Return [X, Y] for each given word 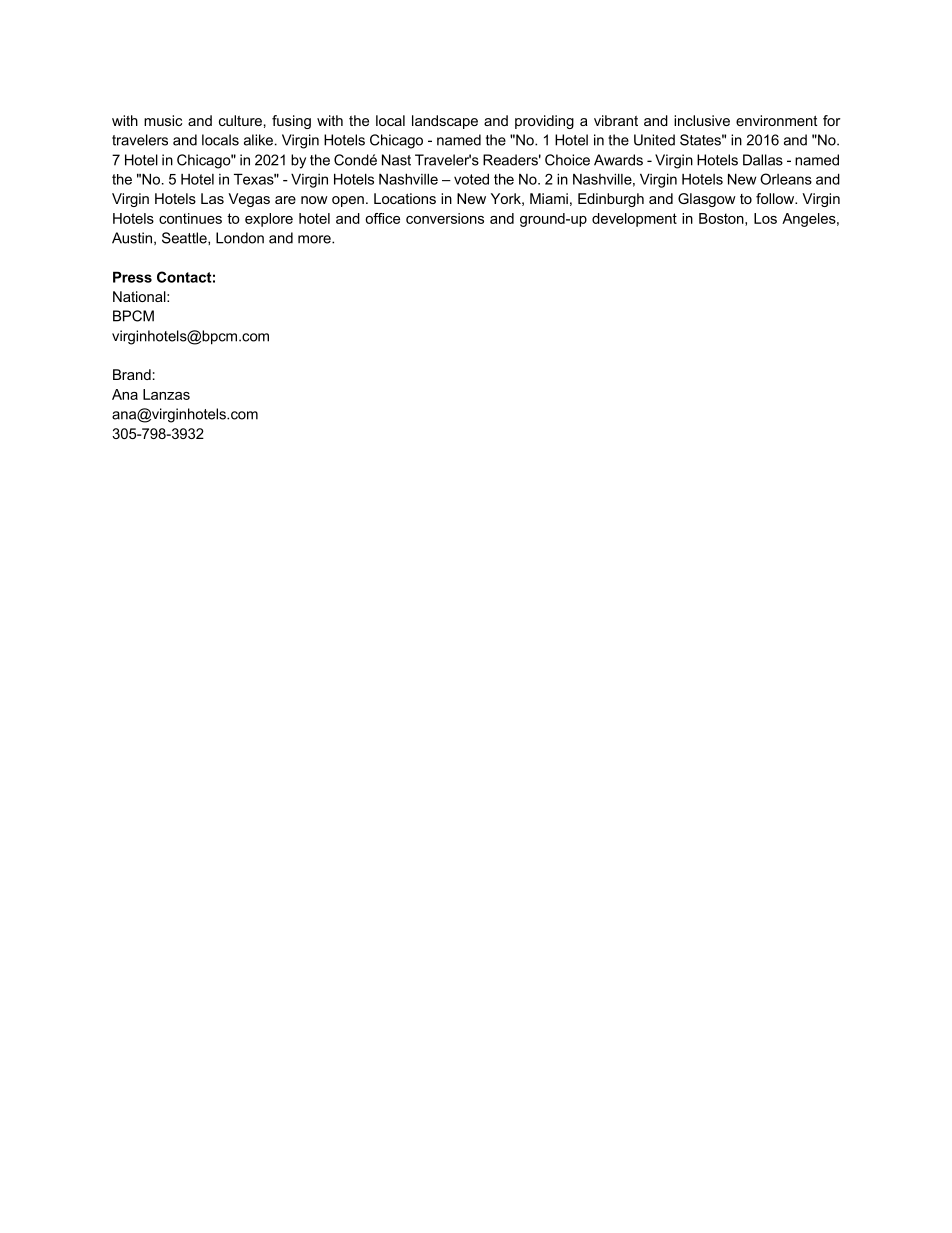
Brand [132, 374]
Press [132, 277]
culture [240, 120]
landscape [445, 122]
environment [777, 120]
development [634, 220]
